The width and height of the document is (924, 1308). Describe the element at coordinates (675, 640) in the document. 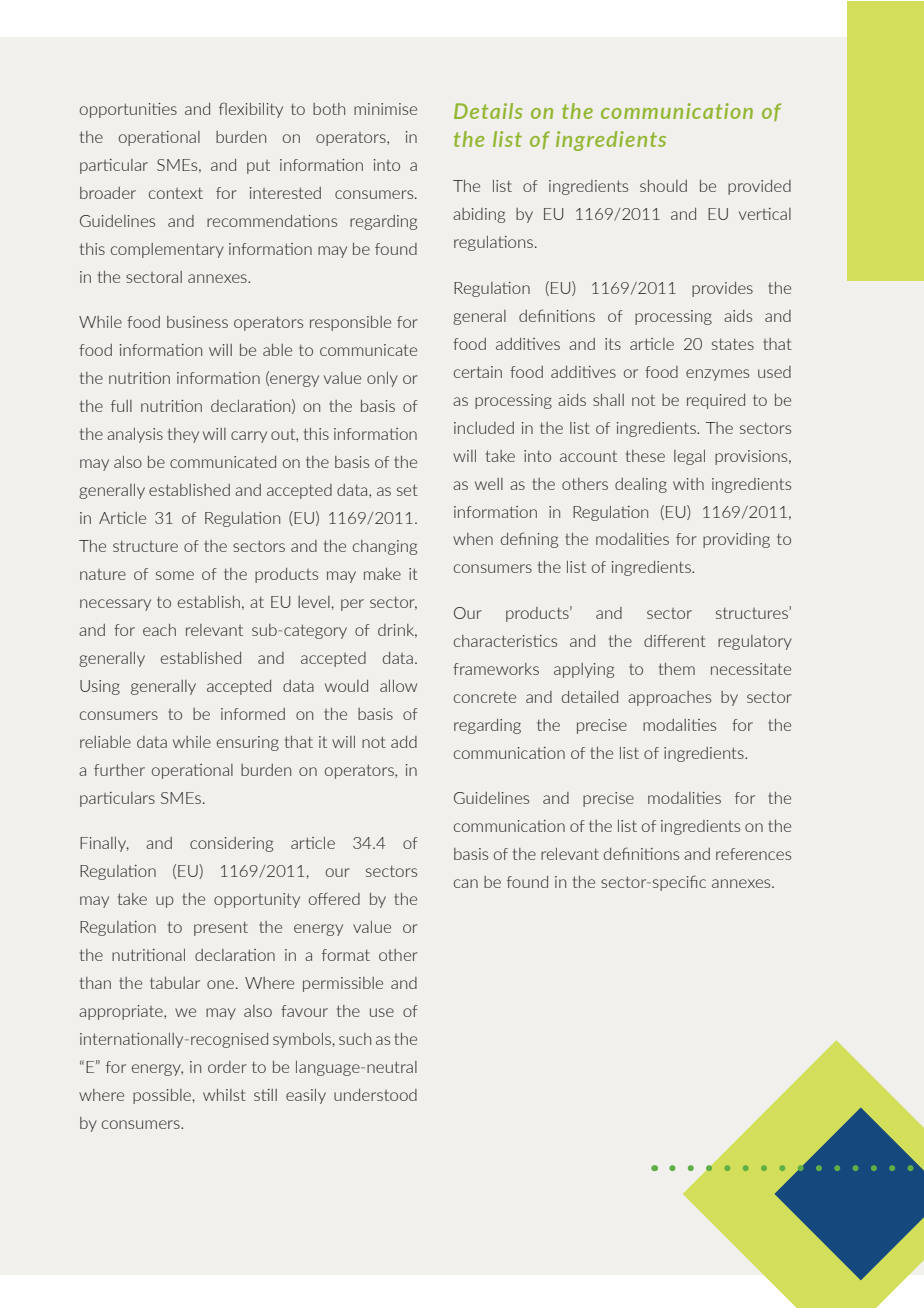

I see `different` at that location.
